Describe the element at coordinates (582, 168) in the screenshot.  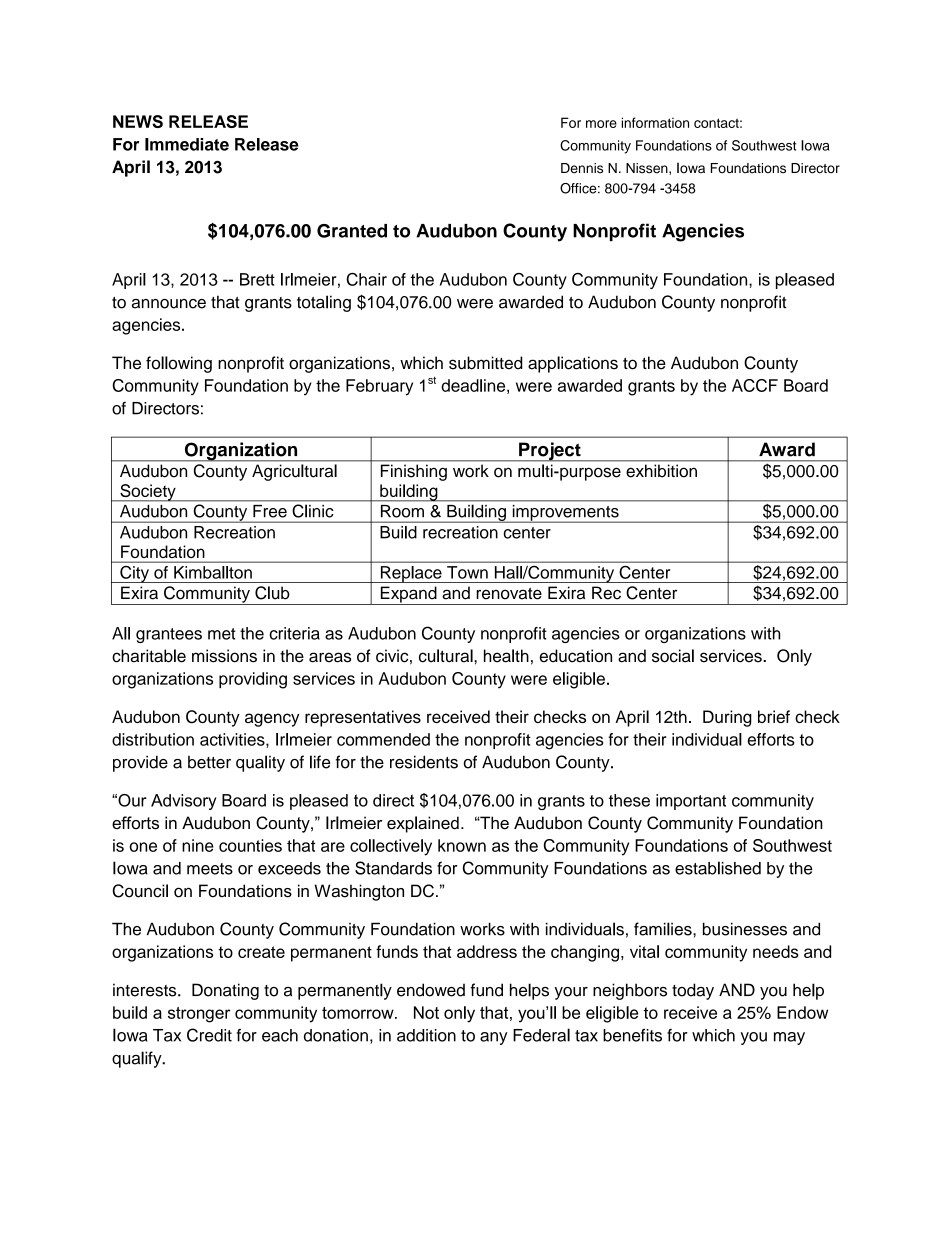
I see `Dennis` at that location.
